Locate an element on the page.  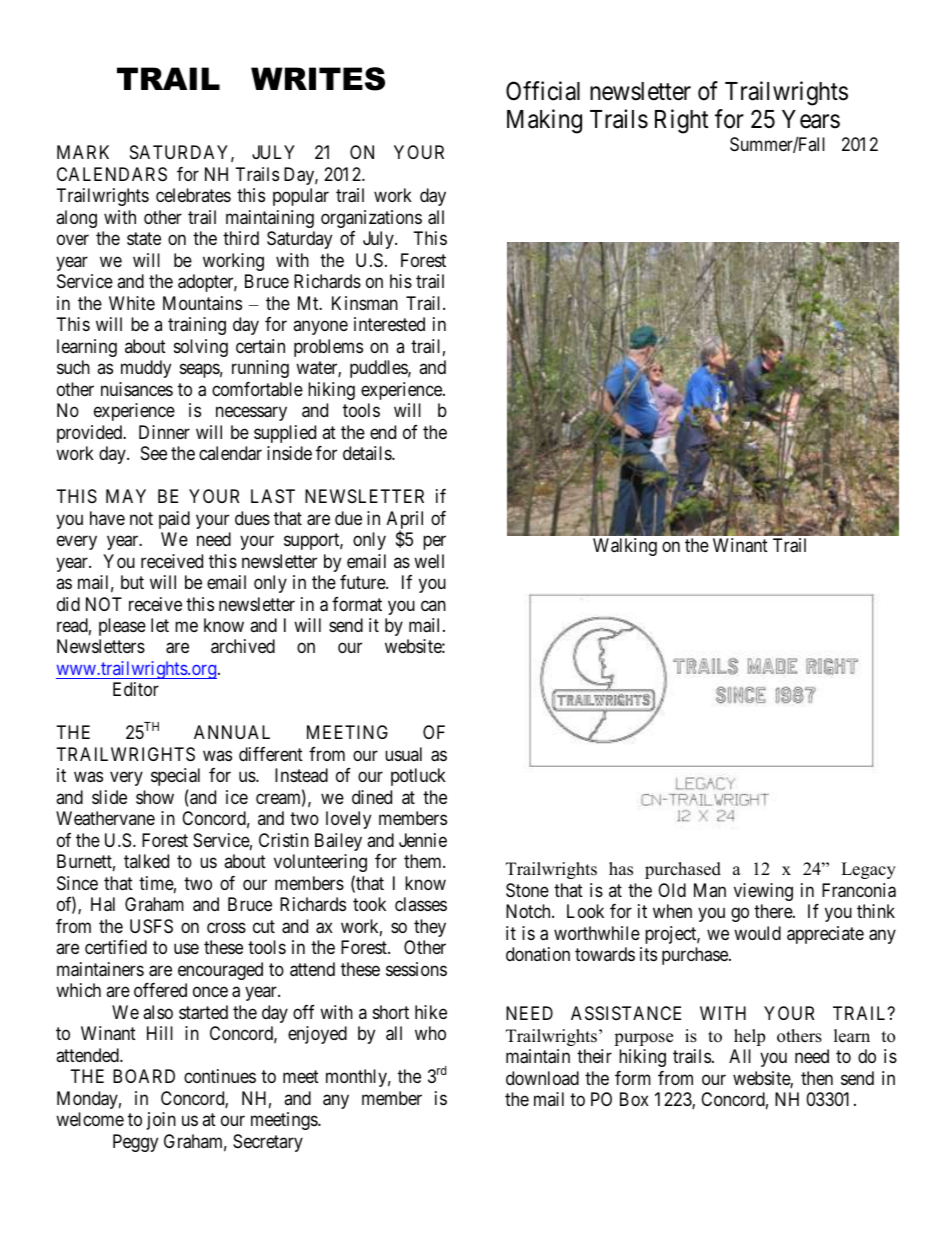
join is located at coordinates (161, 1121).
